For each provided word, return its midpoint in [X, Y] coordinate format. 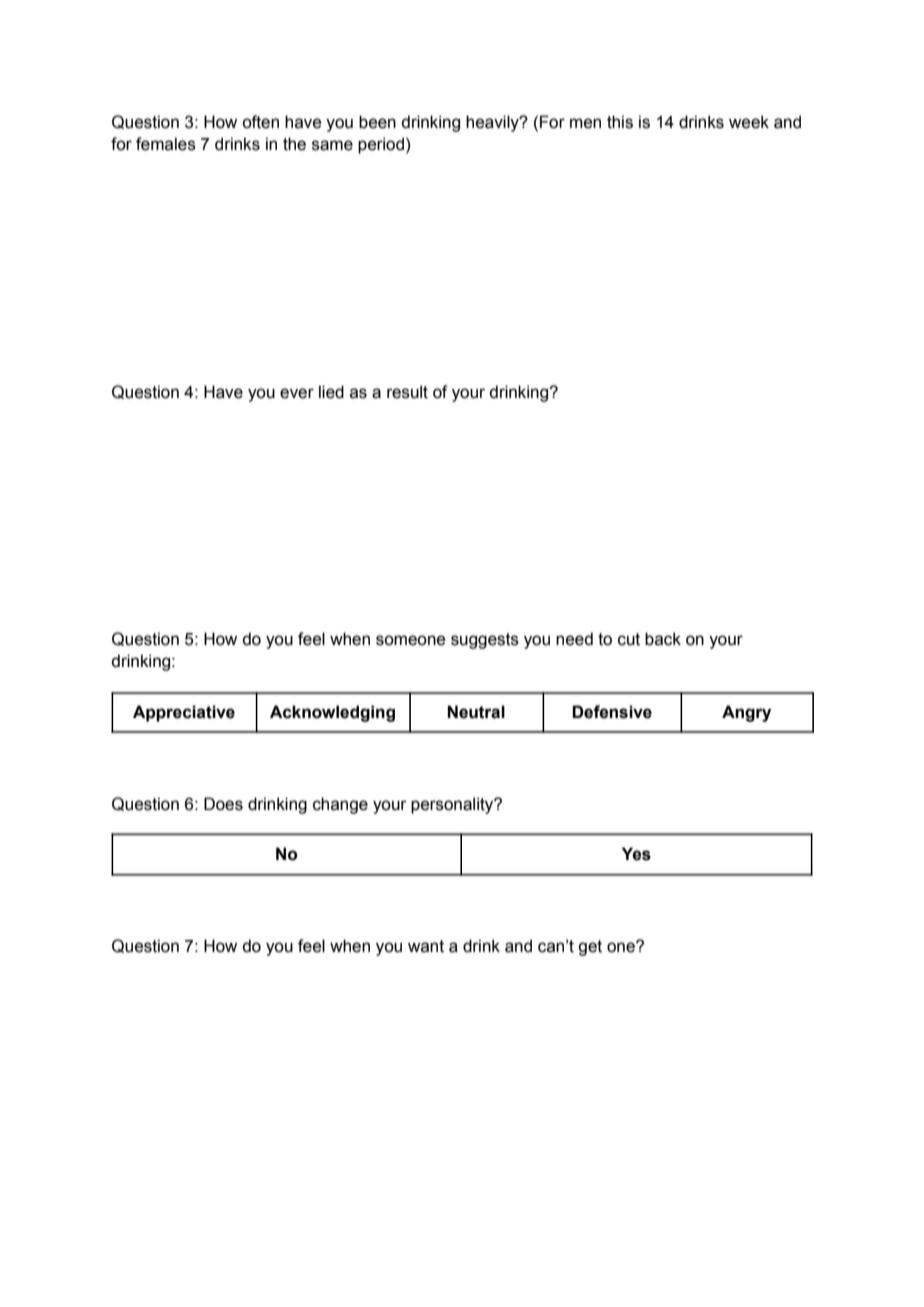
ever [297, 393]
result [407, 392]
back [663, 639]
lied [331, 392]
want [426, 946]
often [260, 122]
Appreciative [184, 713]
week [749, 122]
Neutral [476, 712]
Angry [746, 713]
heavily [493, 123]
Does [223, 804]
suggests [485, 641]
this [620, 122]
